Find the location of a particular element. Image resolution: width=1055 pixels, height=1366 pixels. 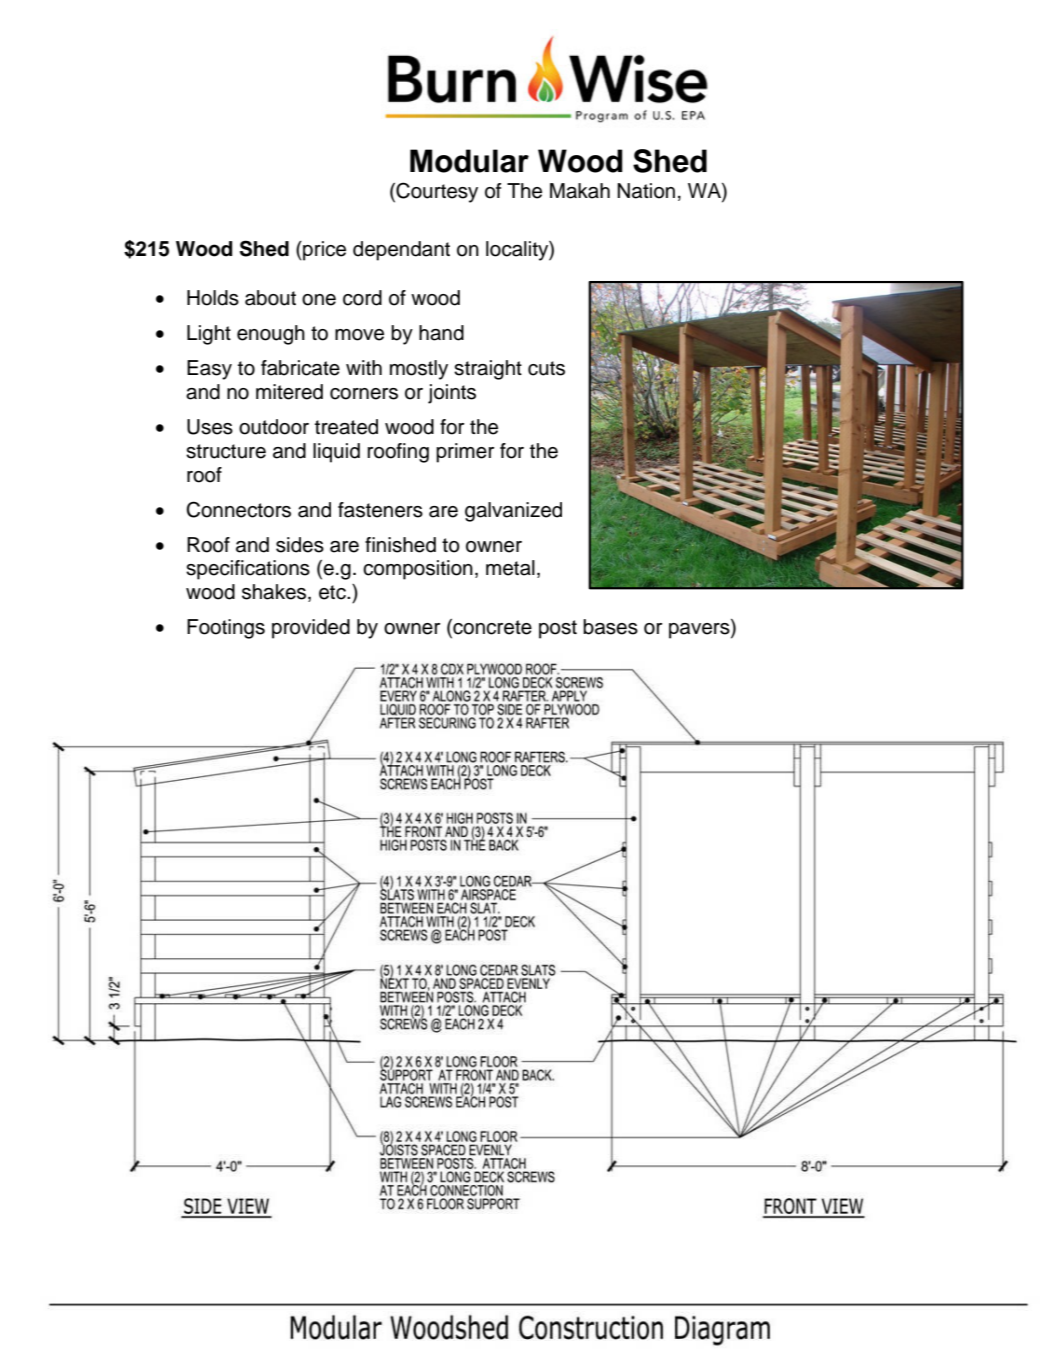

joints is located at coordinates (452, 394).
